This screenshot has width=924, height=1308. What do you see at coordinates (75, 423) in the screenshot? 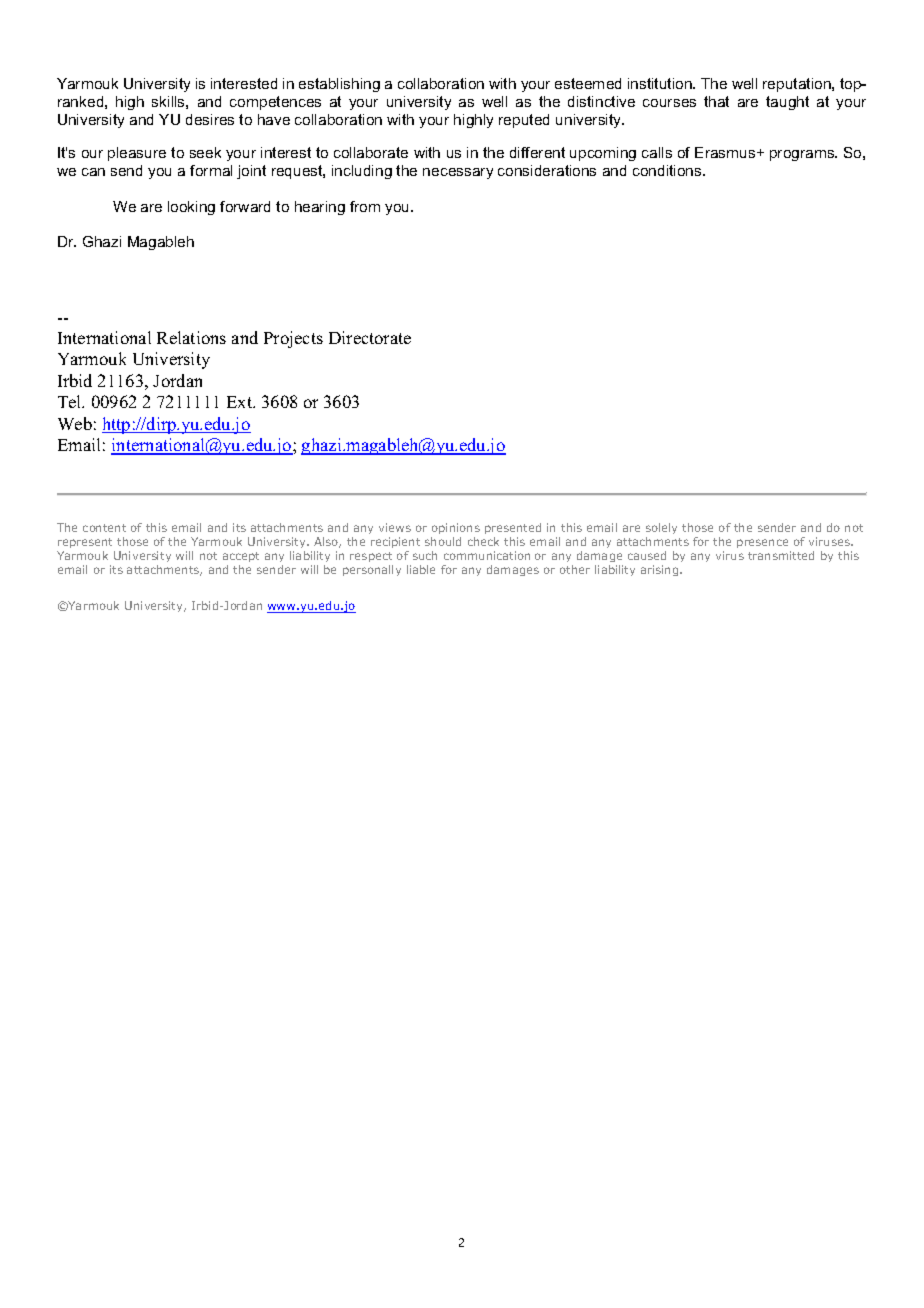
I see `Web` at bounding box center [75, 423].
